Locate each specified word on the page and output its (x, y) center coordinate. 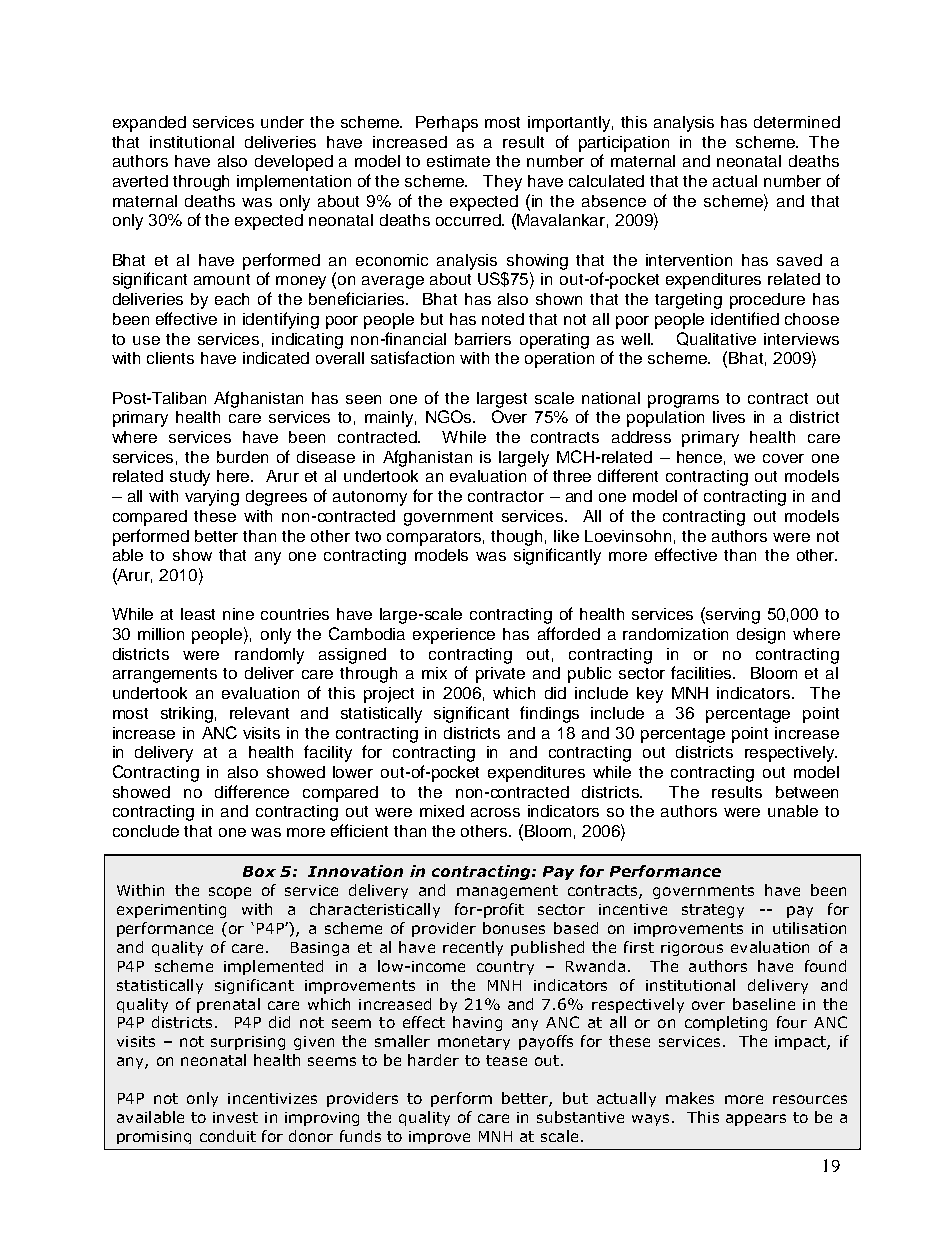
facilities (703, 672)
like (566, 536)
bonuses (514, 928)
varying (212, 498)
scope (230, 893)
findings (549, 714)
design (761, 636)
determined (797, 122)
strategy (713, 911)
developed (294, 163)
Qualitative (716, 339)
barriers (483, 339)
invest (235, 1117)
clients (170, 358)
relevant (259, 713)
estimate (458, 161)
